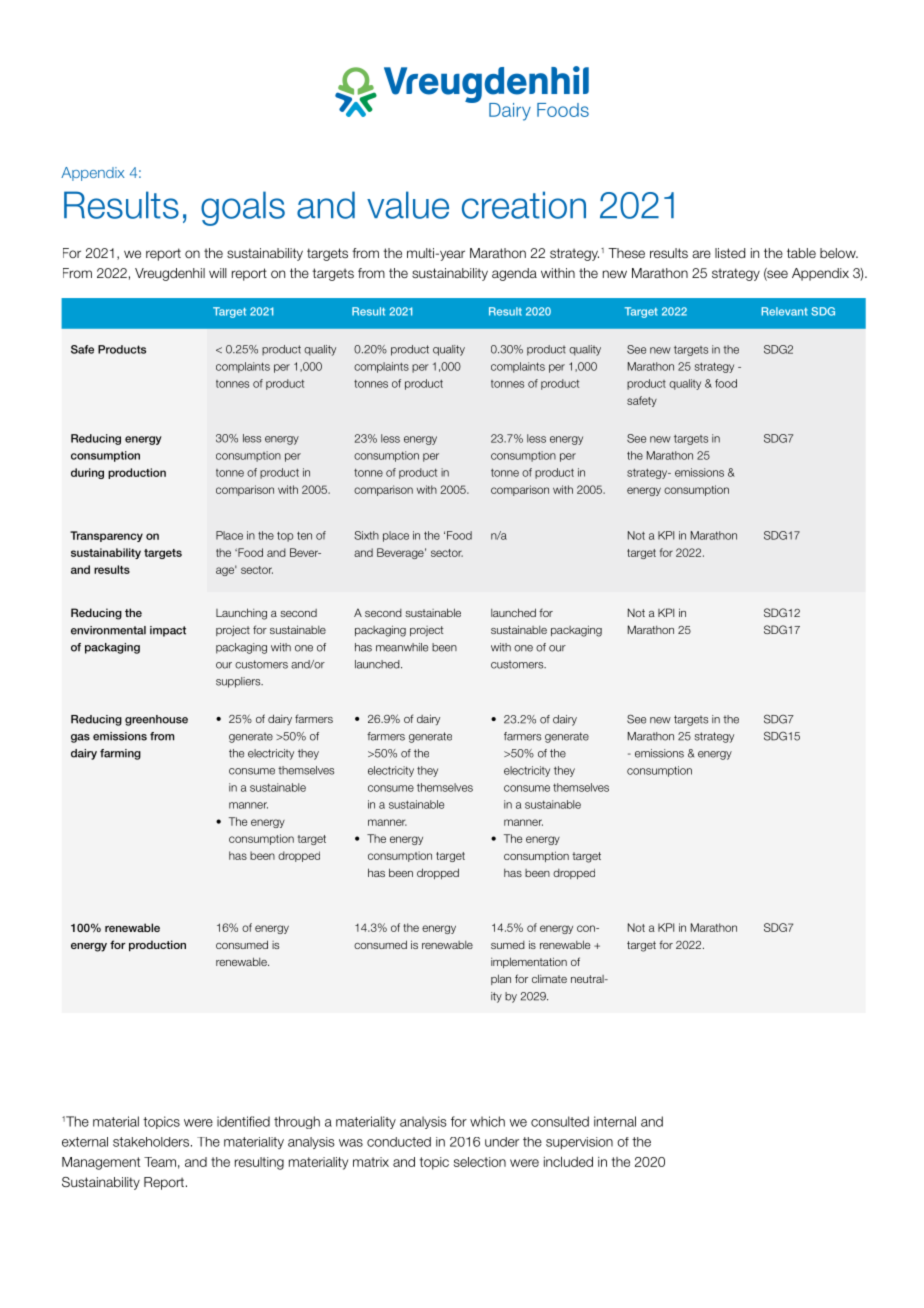 Image resolution: width=924 pixels, height=1308 pixels. I want to click on supervision, so click(579, 1143).
